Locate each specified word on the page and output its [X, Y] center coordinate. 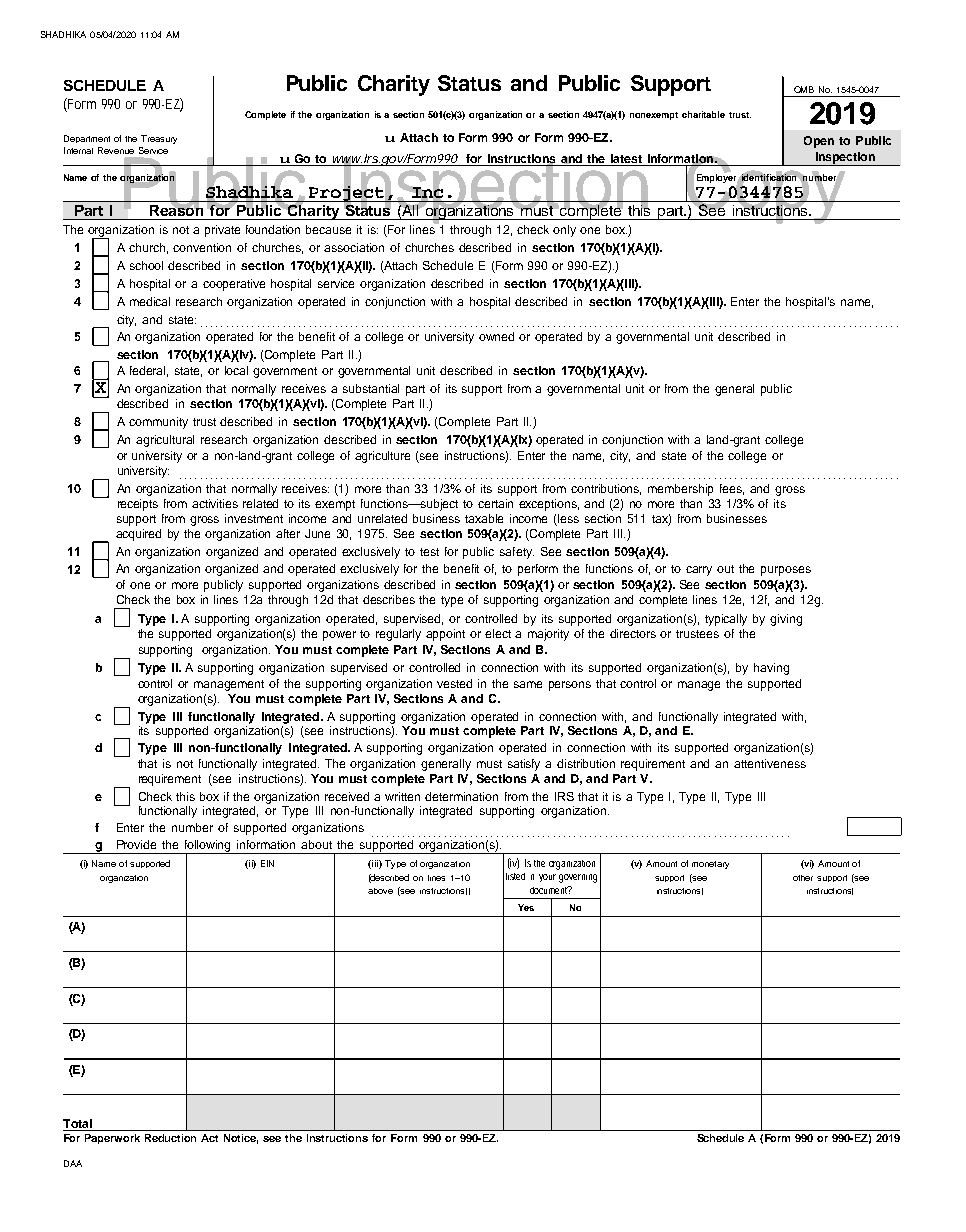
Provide [136, 844]
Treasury [159, 139]
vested [454, 683]
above [380, 891]
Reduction [170, 1138]
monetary [710, 865]
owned [496, 336]
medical [150, 301]
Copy [766, 189]
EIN [267, 863]
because [328, 229]
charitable [703, 114]
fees [732, 489]
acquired [138, 535]
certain [495, 503]
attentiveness [770, 763]
